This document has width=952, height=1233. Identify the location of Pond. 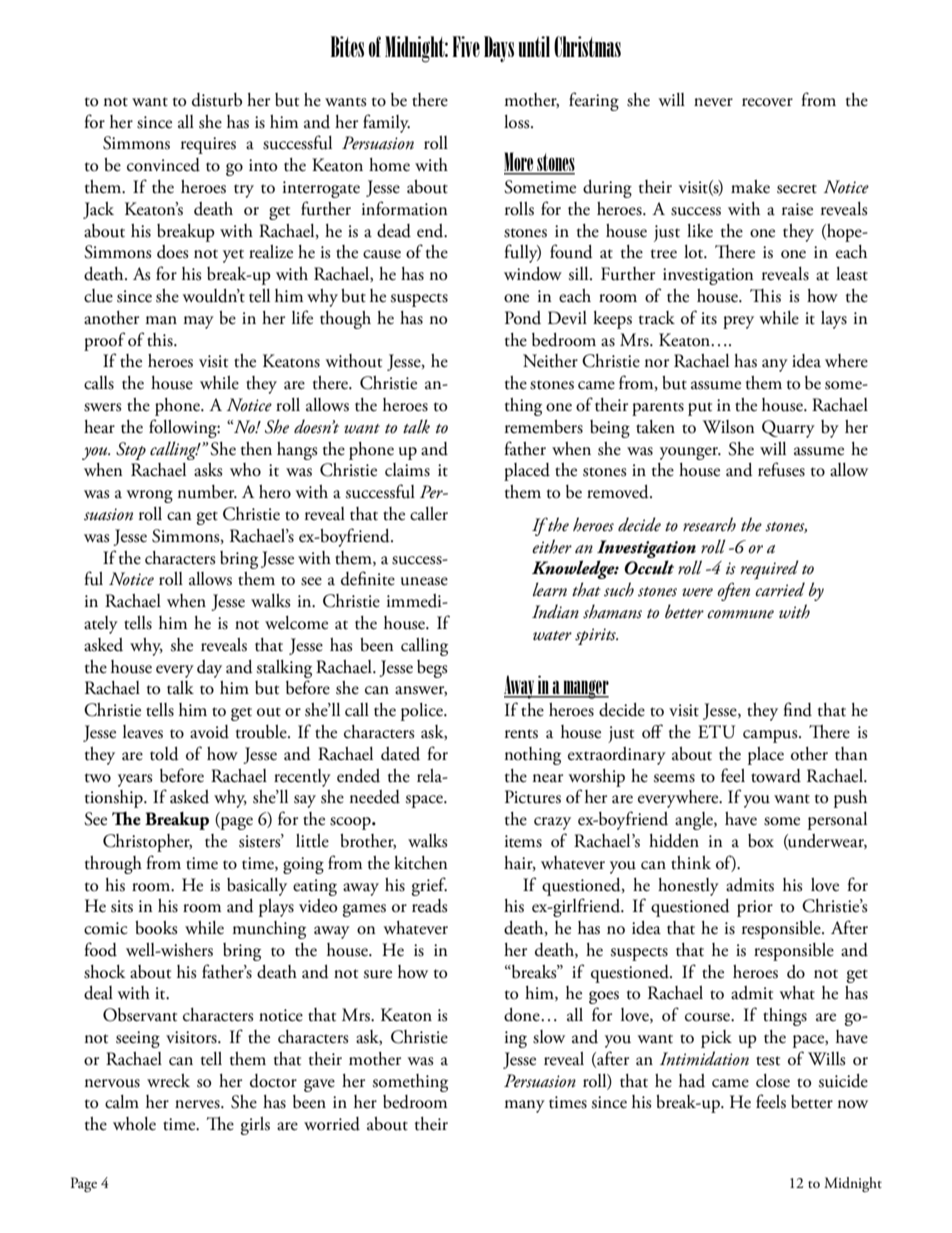
(523, 318).
